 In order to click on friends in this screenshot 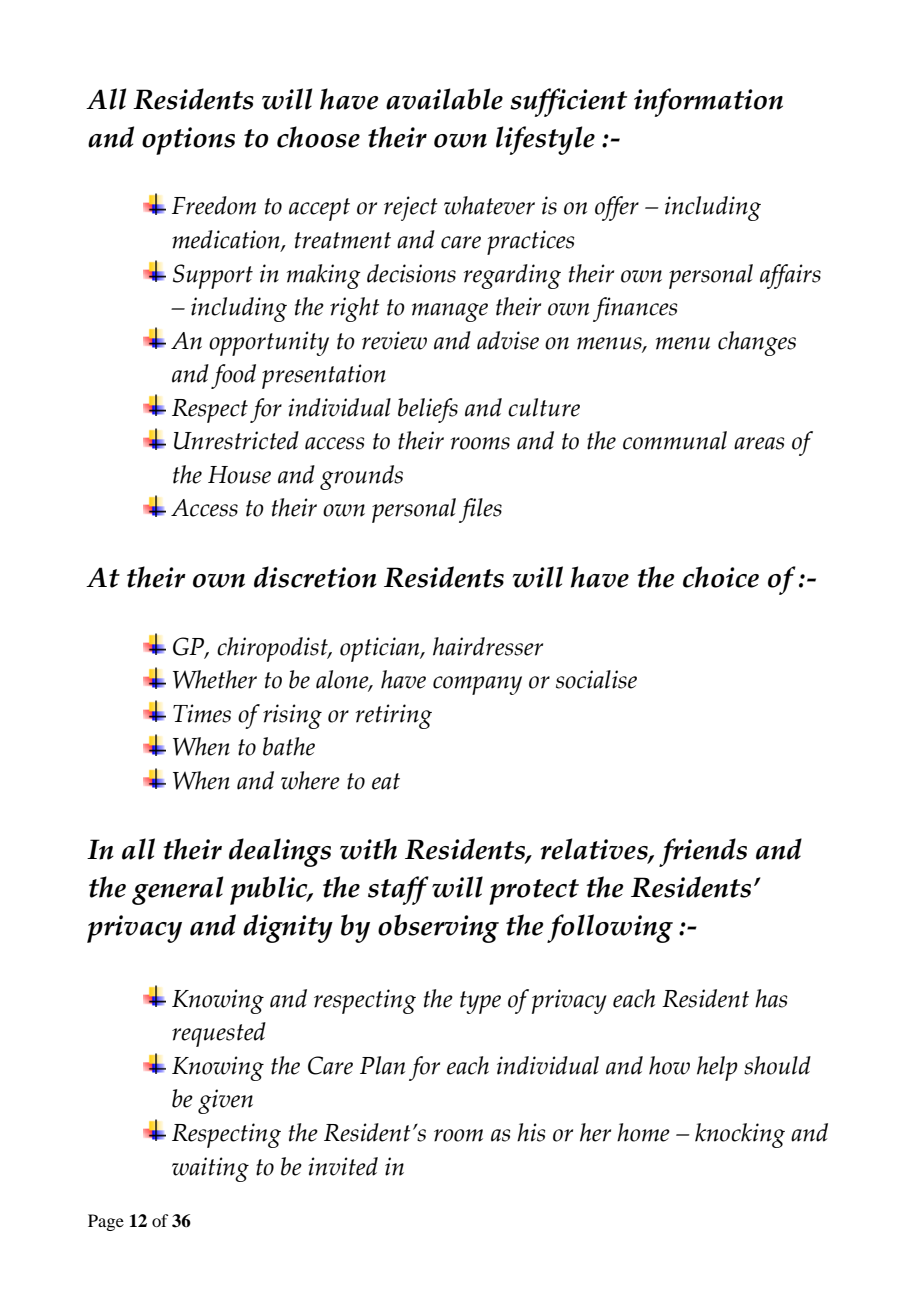, I will do `click(703, 852)`.
